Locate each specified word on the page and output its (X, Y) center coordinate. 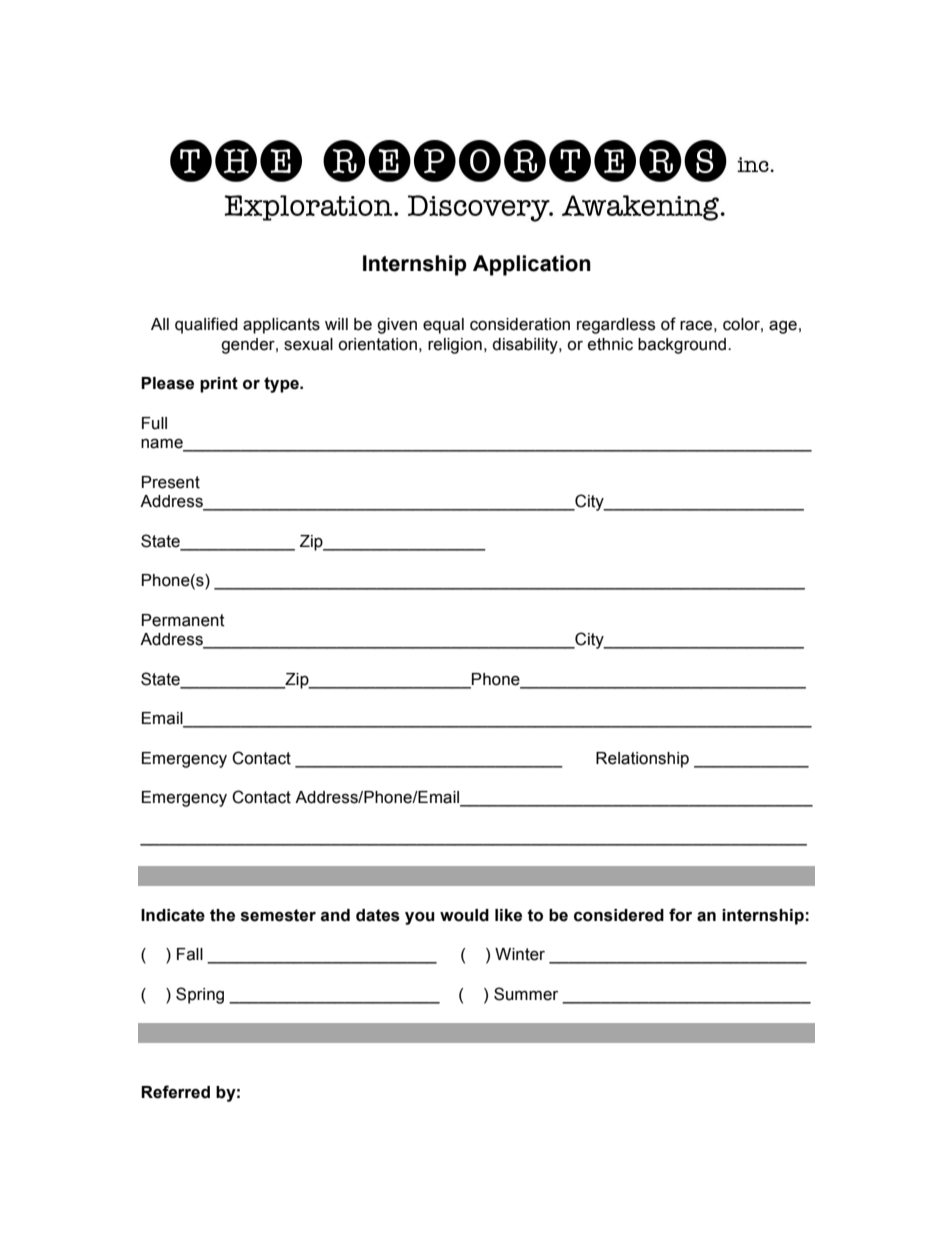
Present (171, 482)
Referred (175, 1092)
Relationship (642, 760)
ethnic (610, 344)
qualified (206, 325)
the (222, 915)
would (464, 915)
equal (443, 326)
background (683, 346)
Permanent (183, 620)
